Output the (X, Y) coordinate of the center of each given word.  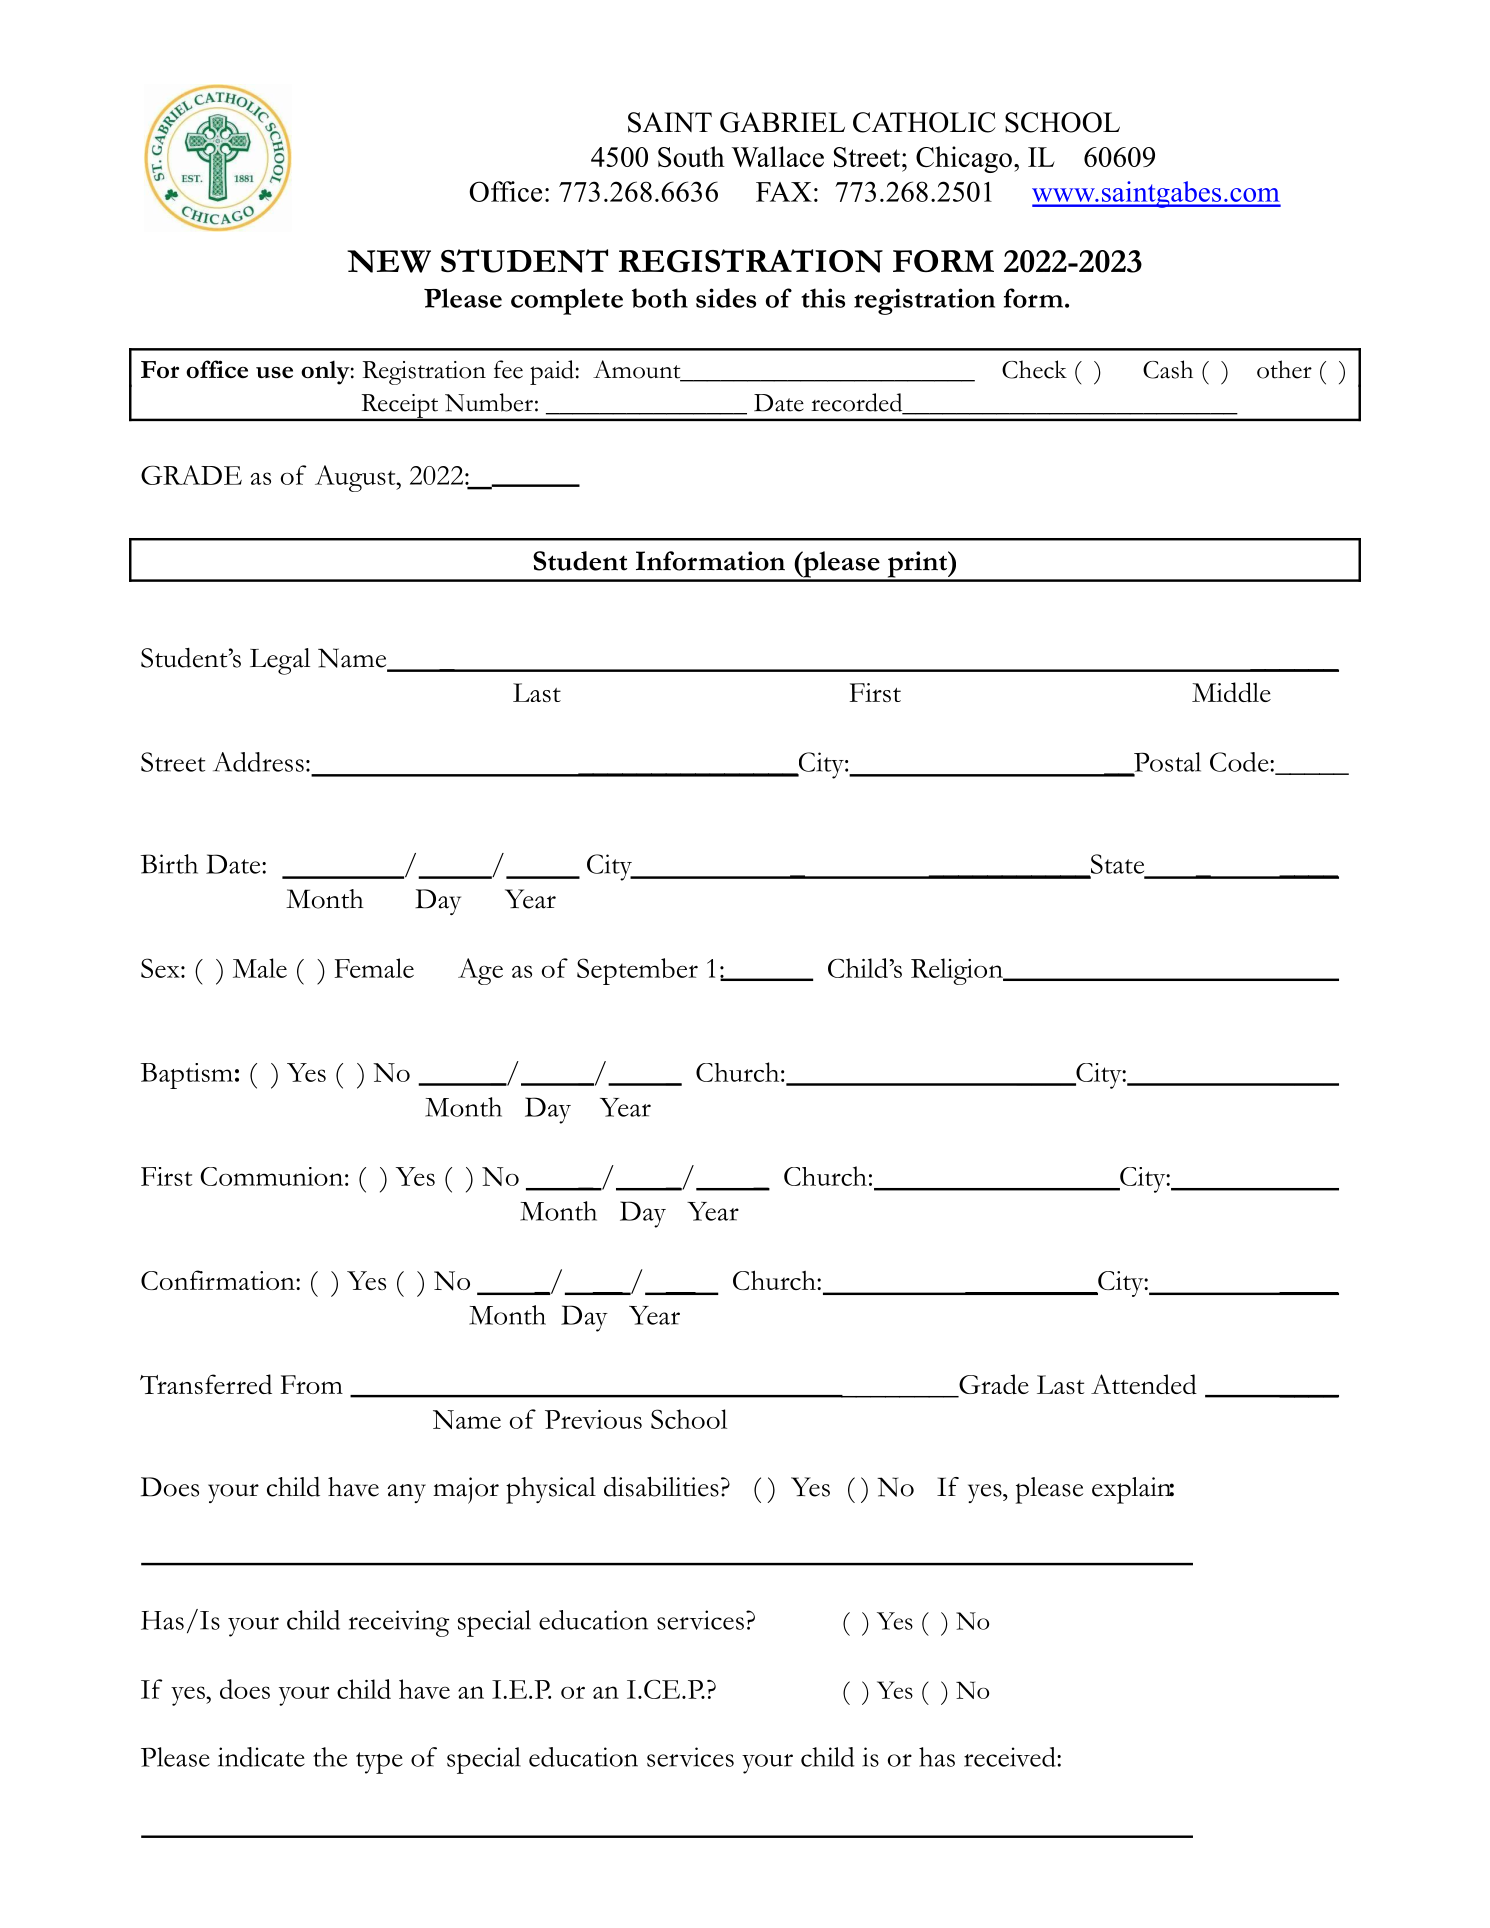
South (691, 156)
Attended (1144, 1384)
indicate (261, 1757)
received (1011, 1757)
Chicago (964, 159)
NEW (389, 261)
